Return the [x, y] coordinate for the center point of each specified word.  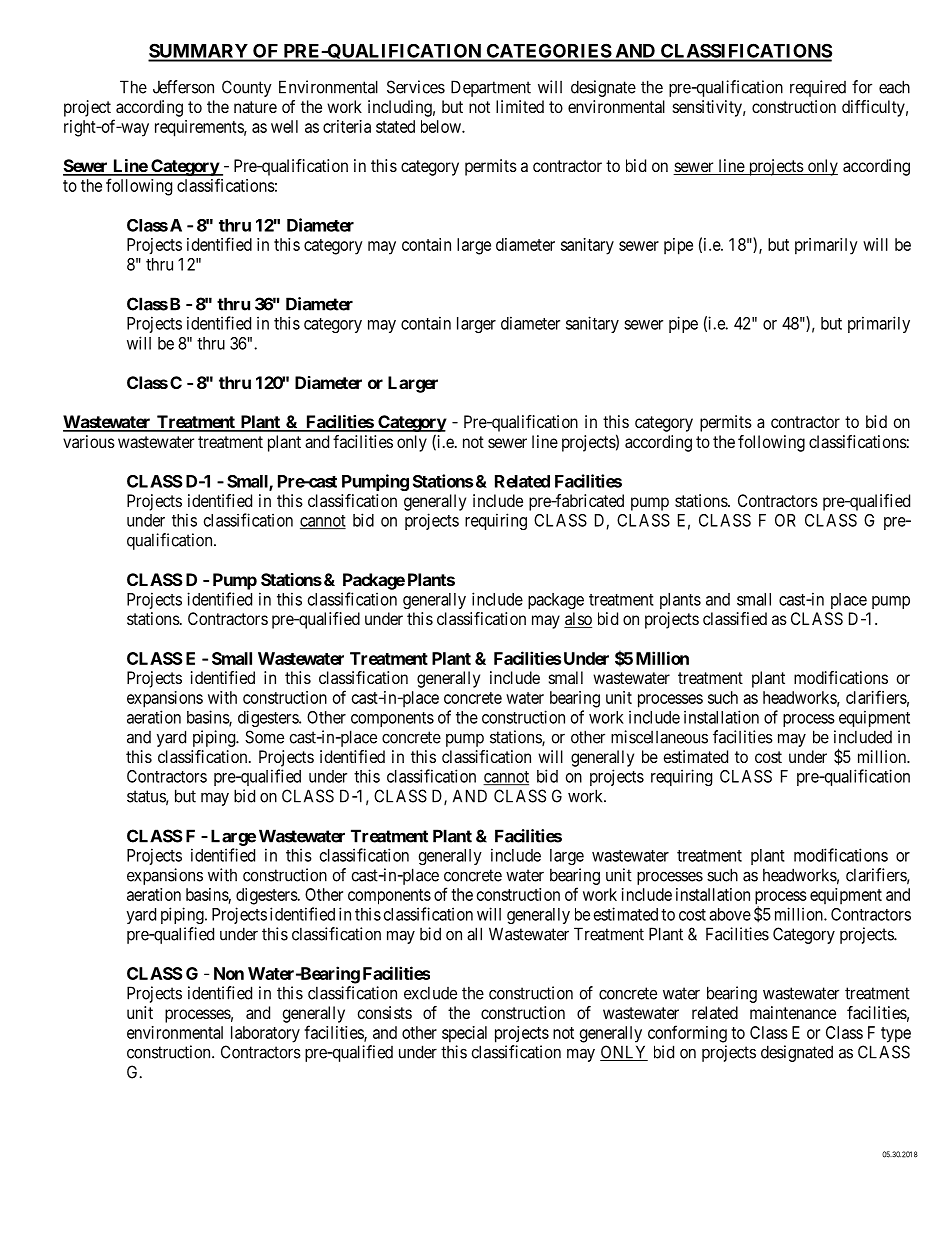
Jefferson [183, 87]
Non [229, 973]
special [464, 1034]
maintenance [793, 1012]
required [818, 88]
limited [520, 106]
